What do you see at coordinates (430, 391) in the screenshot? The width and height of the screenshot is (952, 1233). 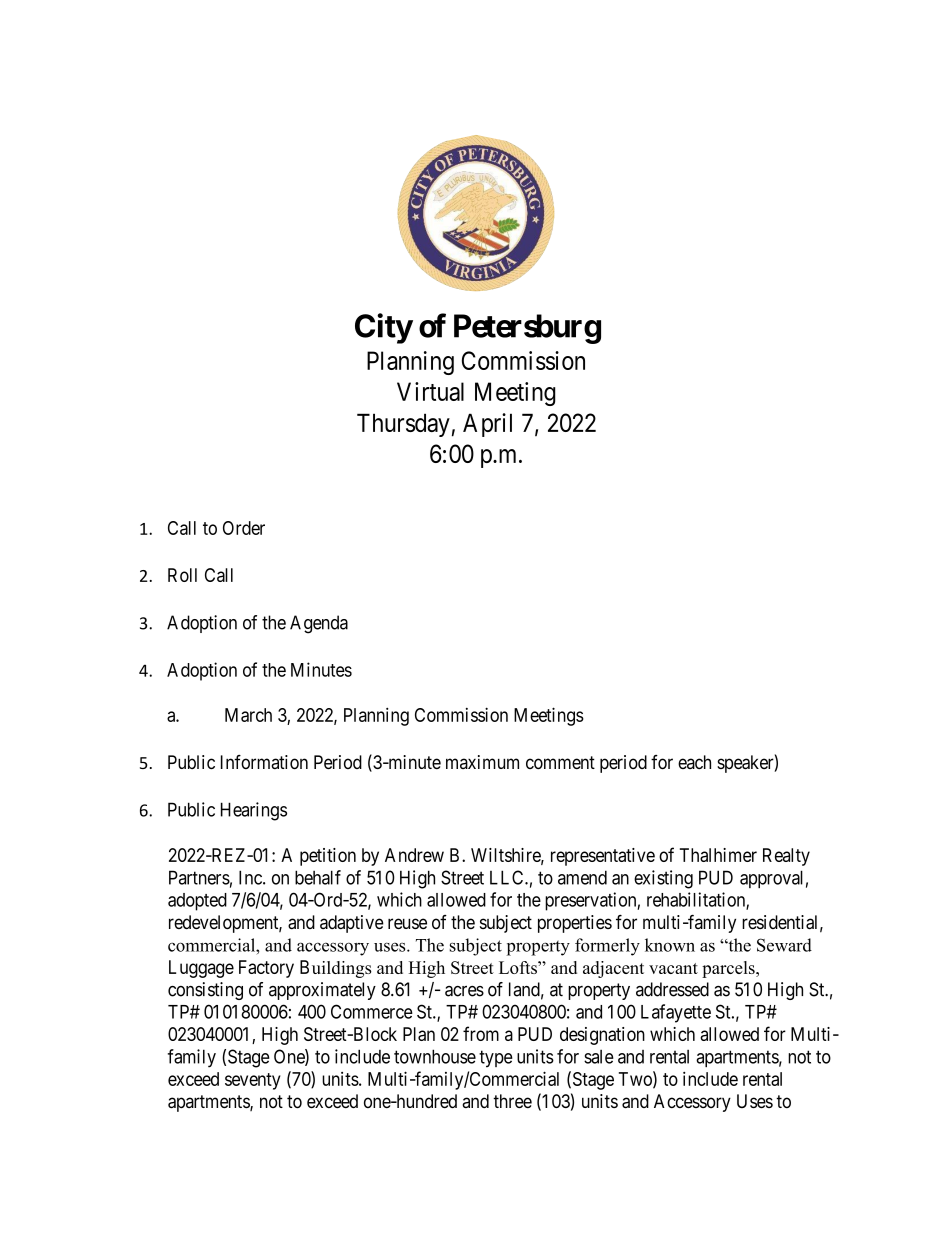 I see `Virtual` at bounding box center [430, 391].
